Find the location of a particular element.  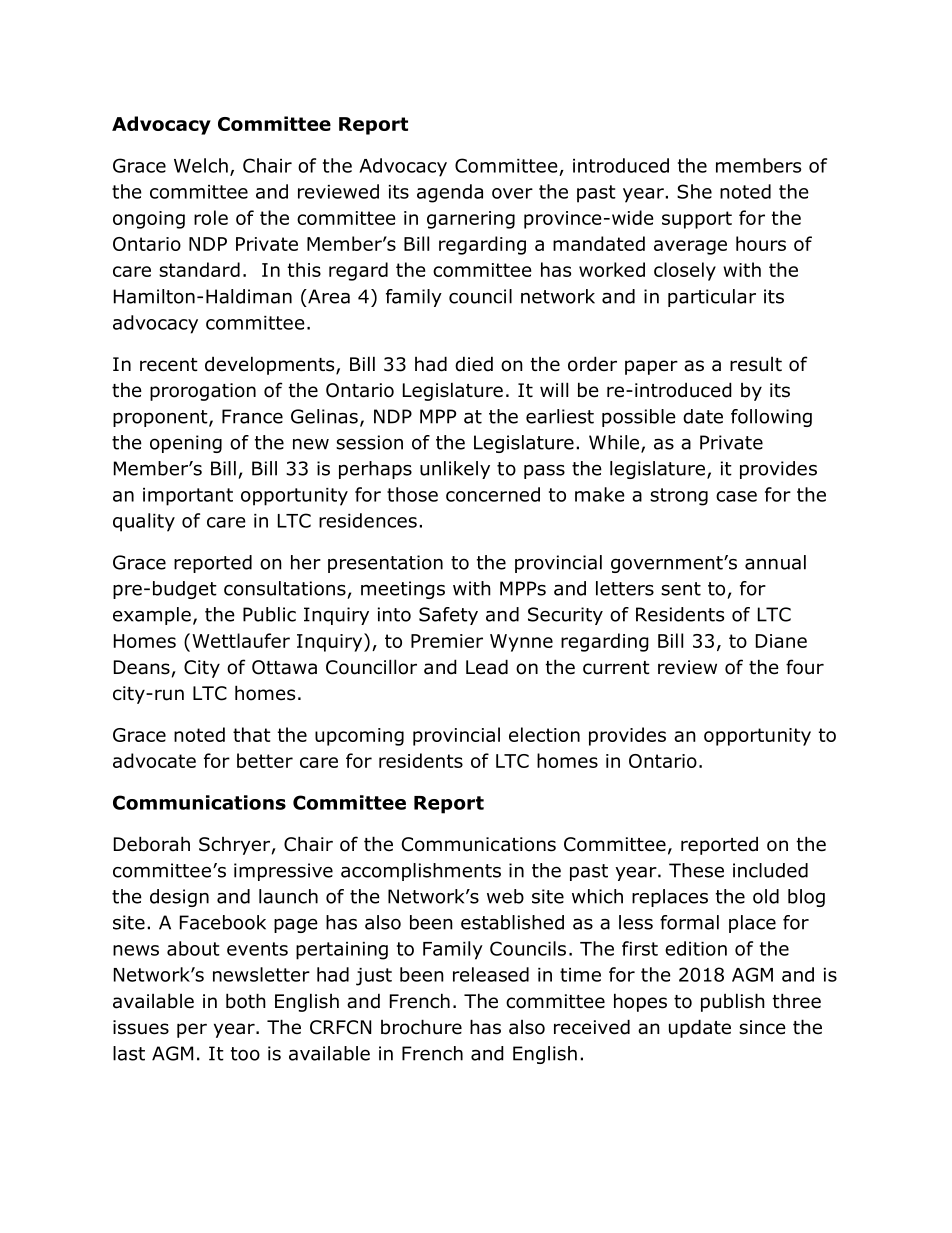

accomplishments is located at coordinates (421, 872).
